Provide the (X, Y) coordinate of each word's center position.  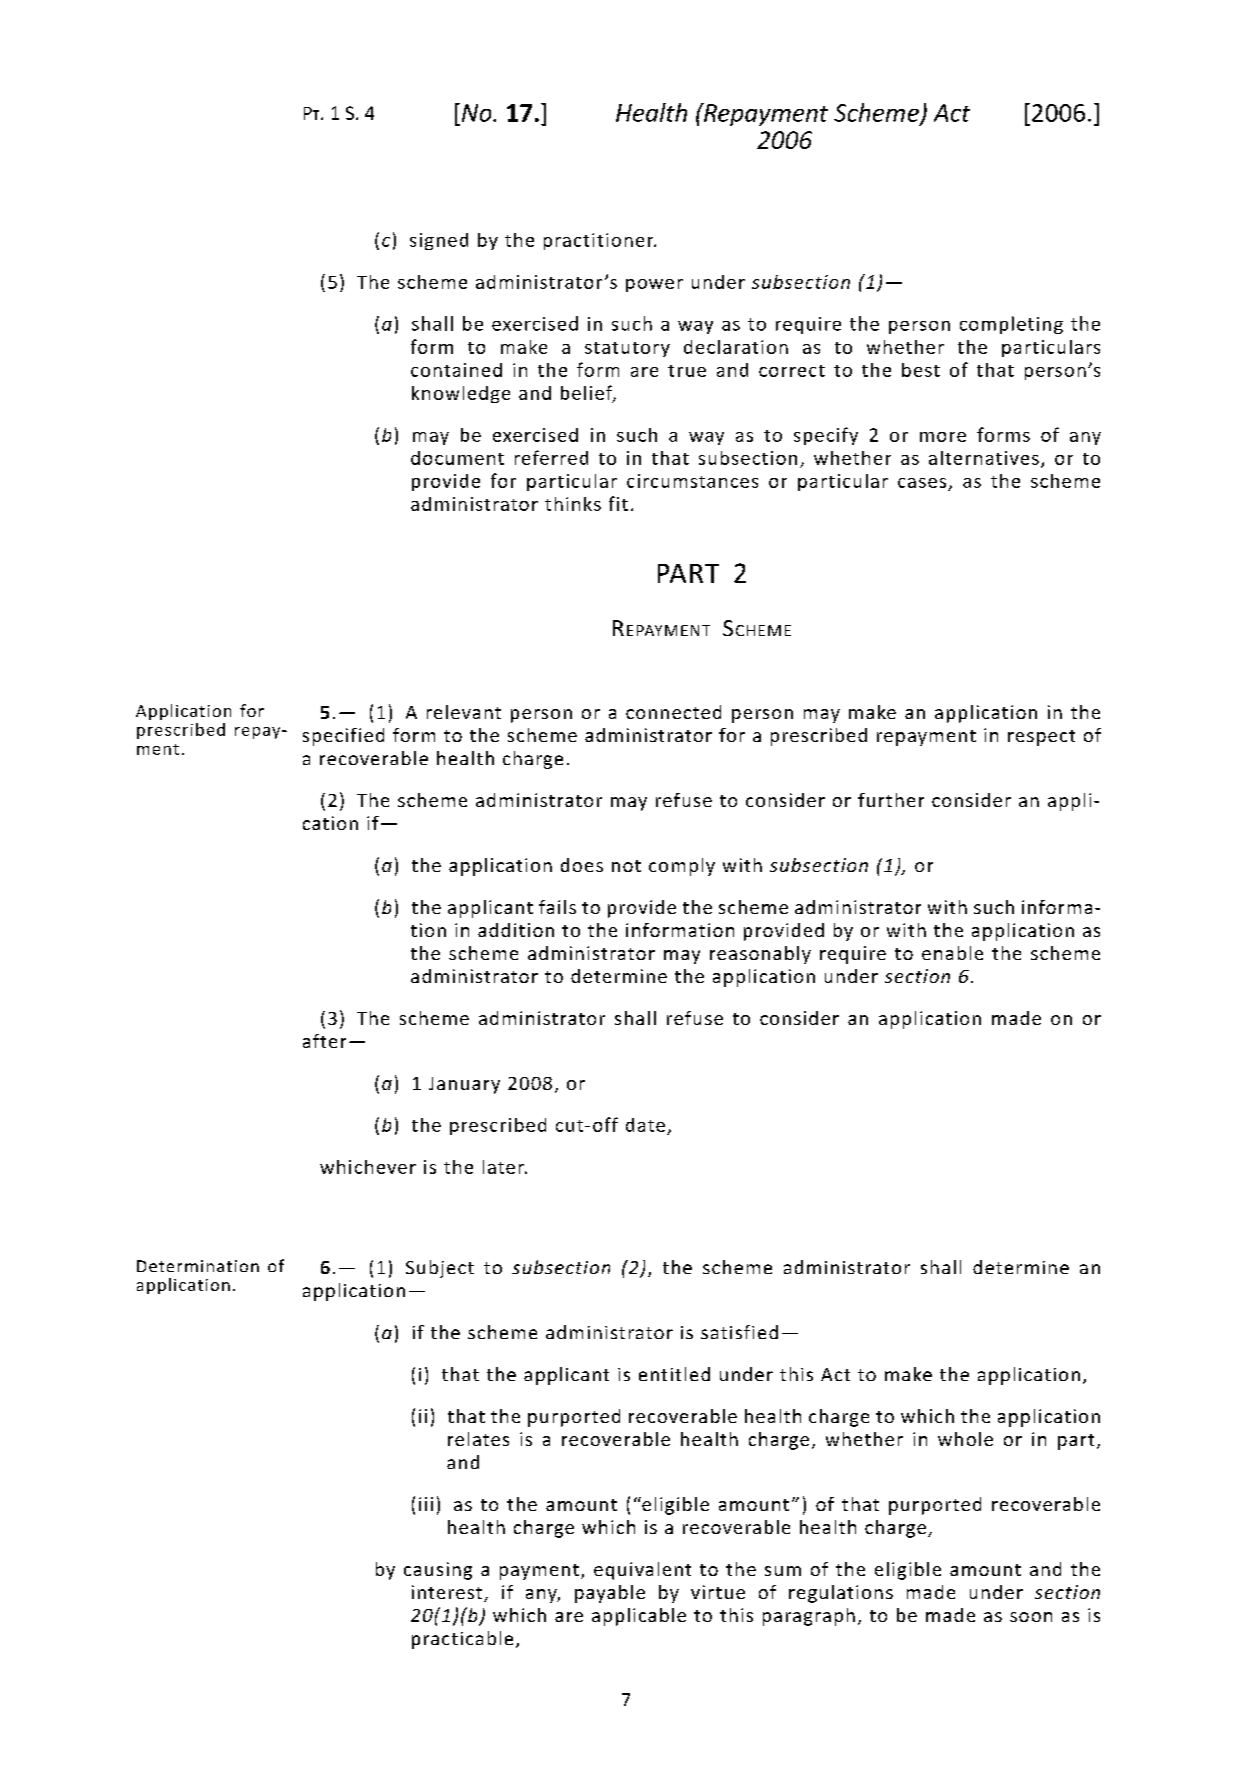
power (654, 285)
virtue (718, 1592)
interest (448, 1593)
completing (1011, 325)
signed (439, 241)
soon (1031, 1617)
